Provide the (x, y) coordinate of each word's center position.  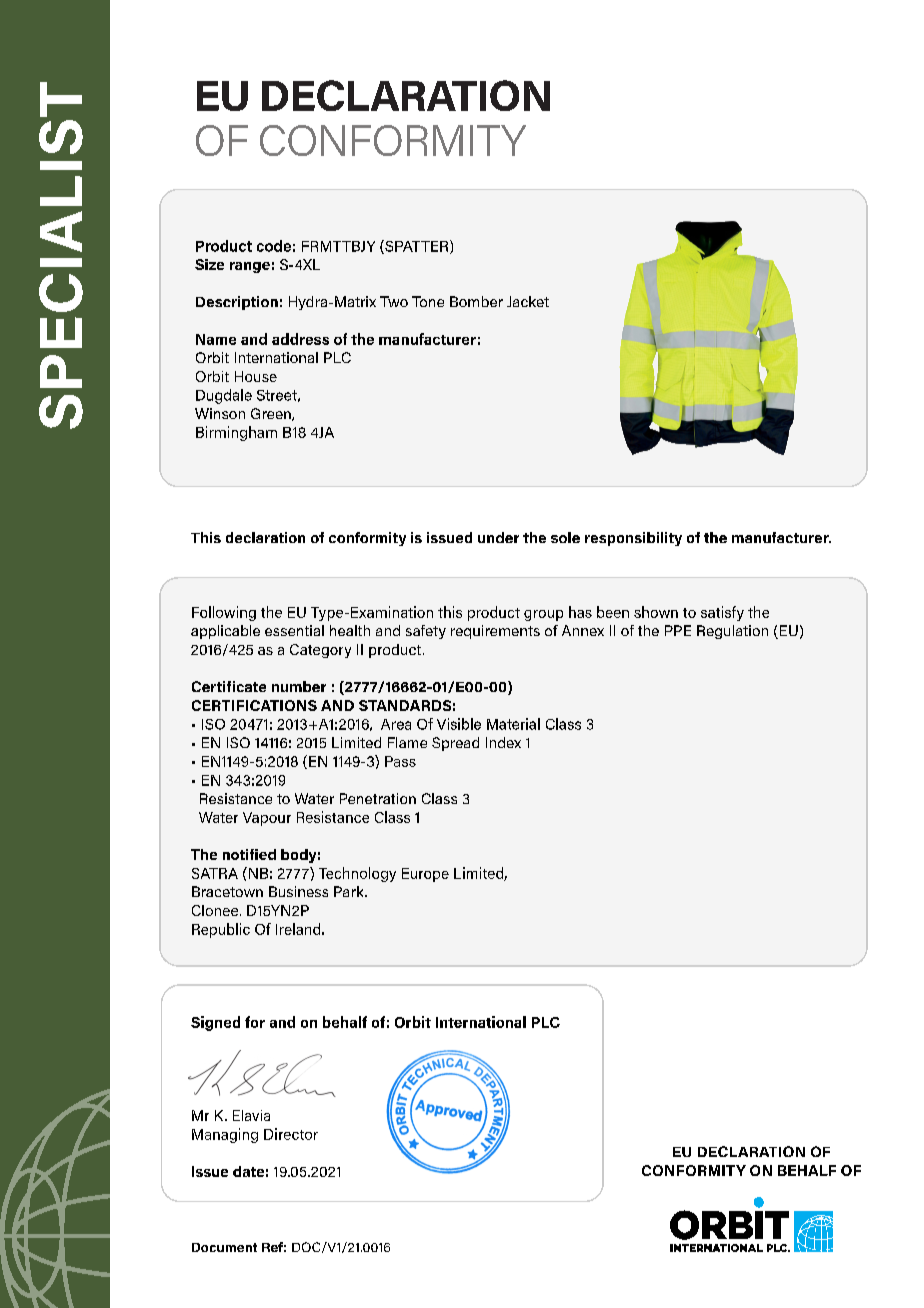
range (250, 267)
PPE (678, 630)
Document (224, 1247)
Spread (455, 744)
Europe (425, 875)
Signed (215, 1023)
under (498, 537)
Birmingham (236, 433)
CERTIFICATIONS (254, 705)
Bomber (476, 301)
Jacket (528, 301)
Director (291, 1134)
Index (503, 742)
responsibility (633, 539)
